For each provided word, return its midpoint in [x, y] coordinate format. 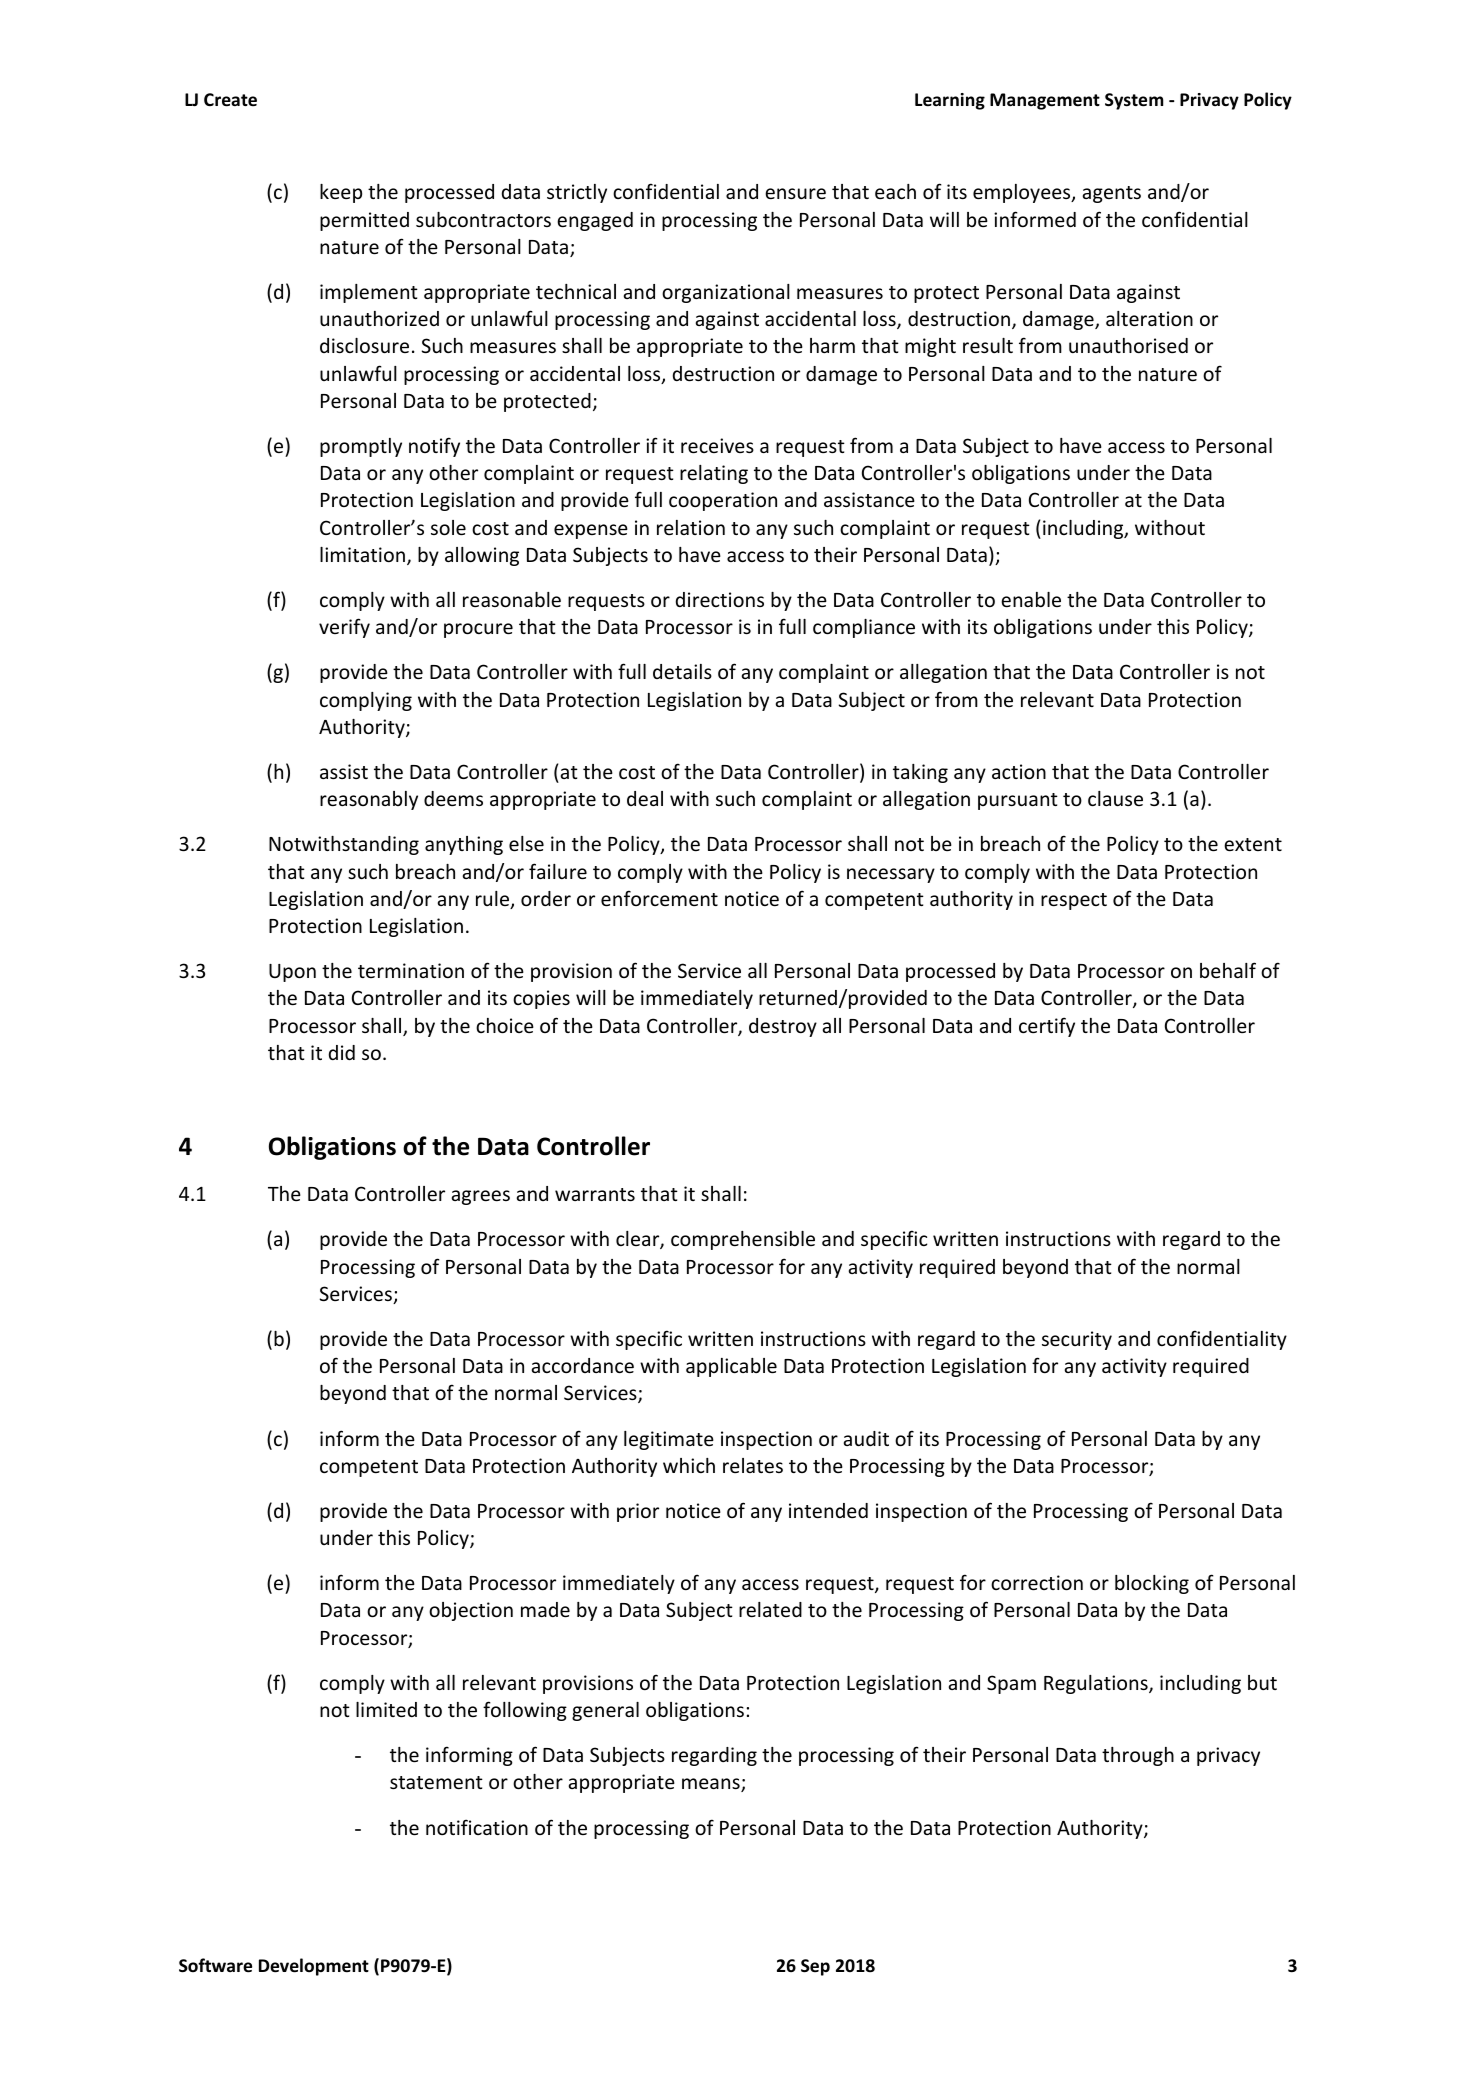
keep [341, 193]
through [1138, 1756]
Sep [815, 1967]
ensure [795, 193]
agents [1112, 194]
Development [314, 1967]
